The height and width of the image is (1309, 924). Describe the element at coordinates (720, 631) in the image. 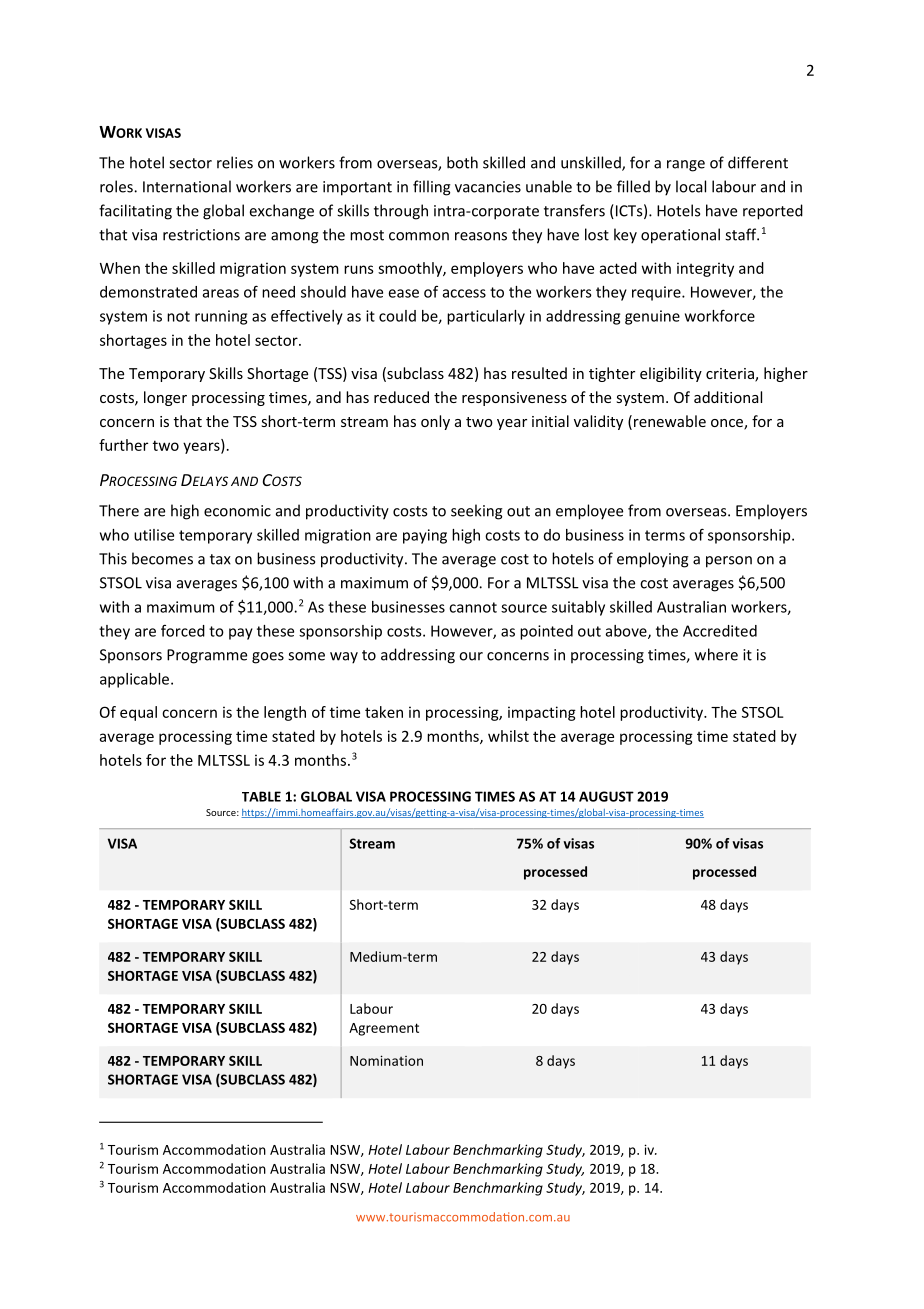

I see `Accredited` at that location.
